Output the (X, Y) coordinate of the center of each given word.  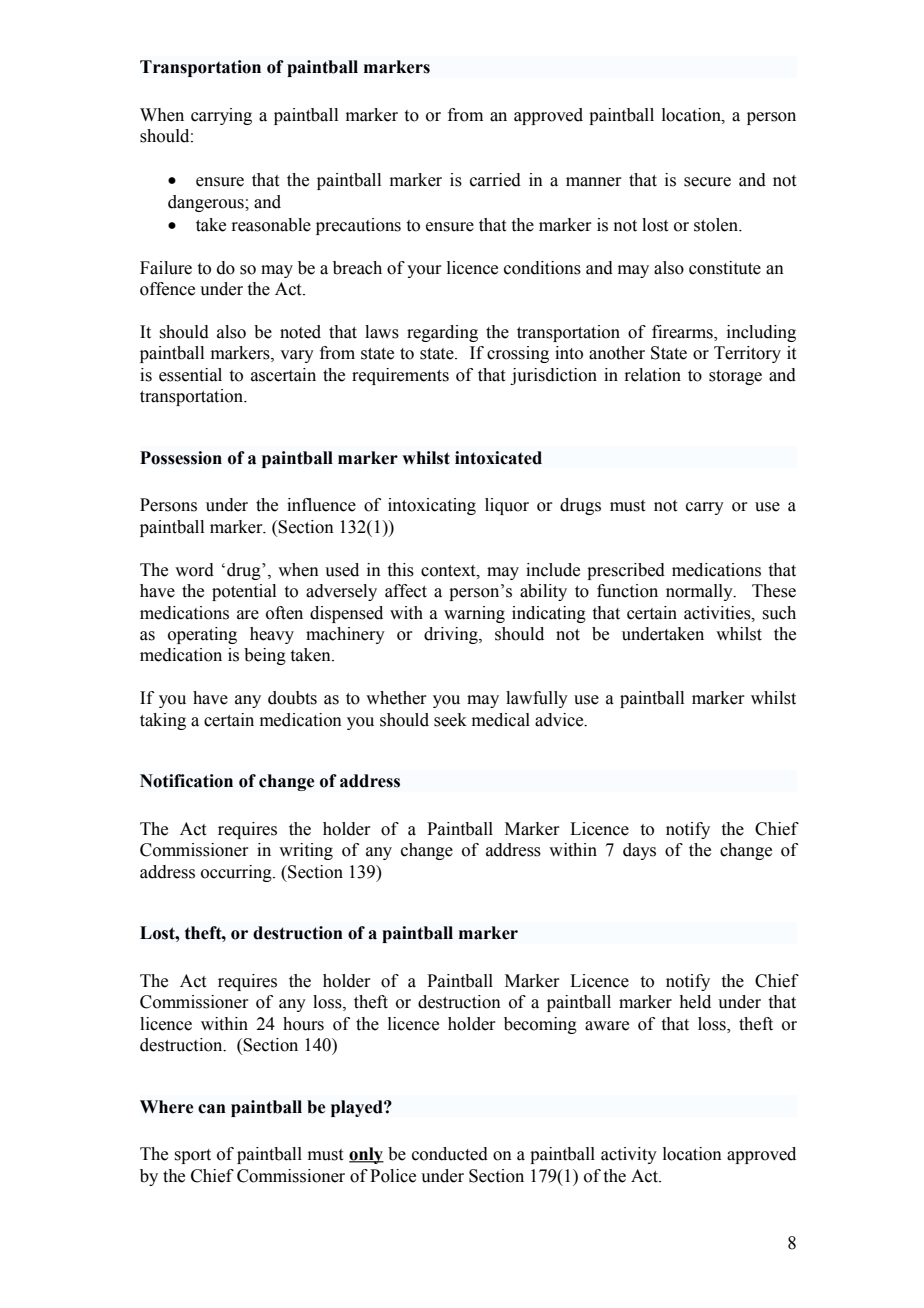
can (212, 1109)
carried (495, 180)
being (265, 656)
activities (718, 613)
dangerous (207, 203)
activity (629, 1155)
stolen (717, 225)
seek (450, 720)
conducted (450, 1154)
